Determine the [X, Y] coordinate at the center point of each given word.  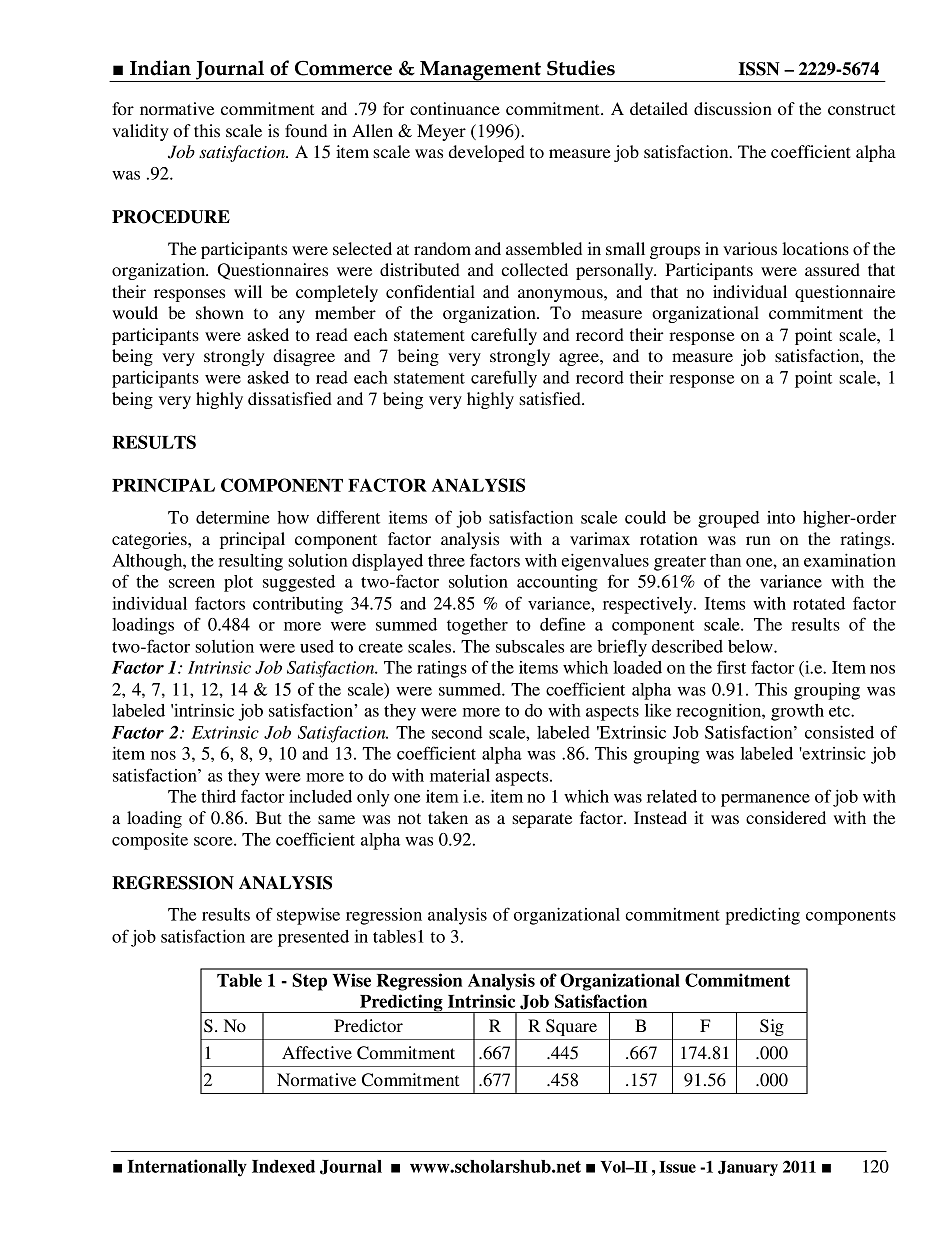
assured [832, 269]
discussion [733, 108]
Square [571, 1027]
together [477, 626]
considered [786, 817]
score [214, 841]
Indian [160, 68]
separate [542, 820]
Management [480, 71]
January [748, 1168]
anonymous [561, 295]
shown [220, 312]
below [751, 646]
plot [238, 583]
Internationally [187, 1168]
